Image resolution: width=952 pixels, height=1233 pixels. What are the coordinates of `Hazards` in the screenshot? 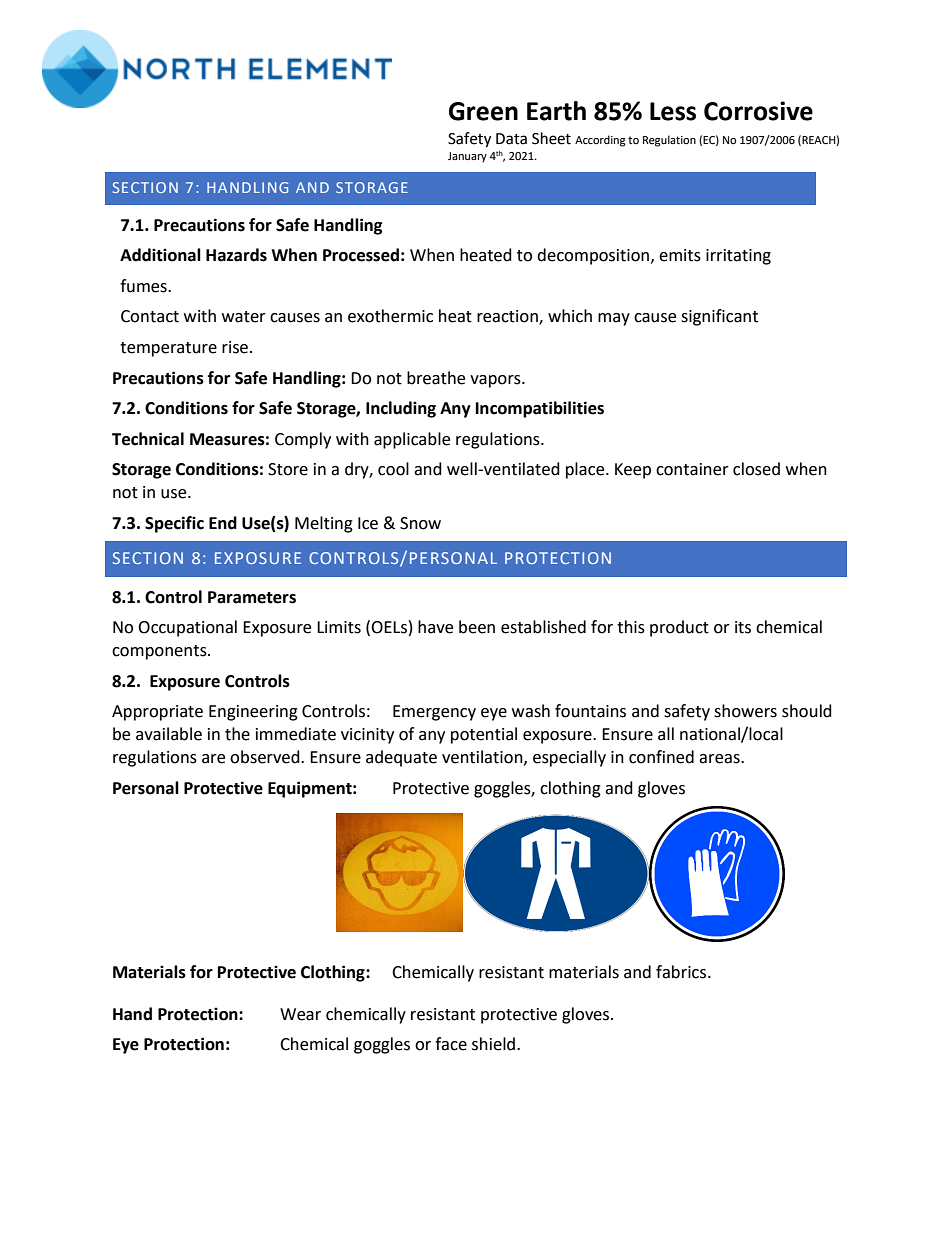 It's located at (236, 255).
